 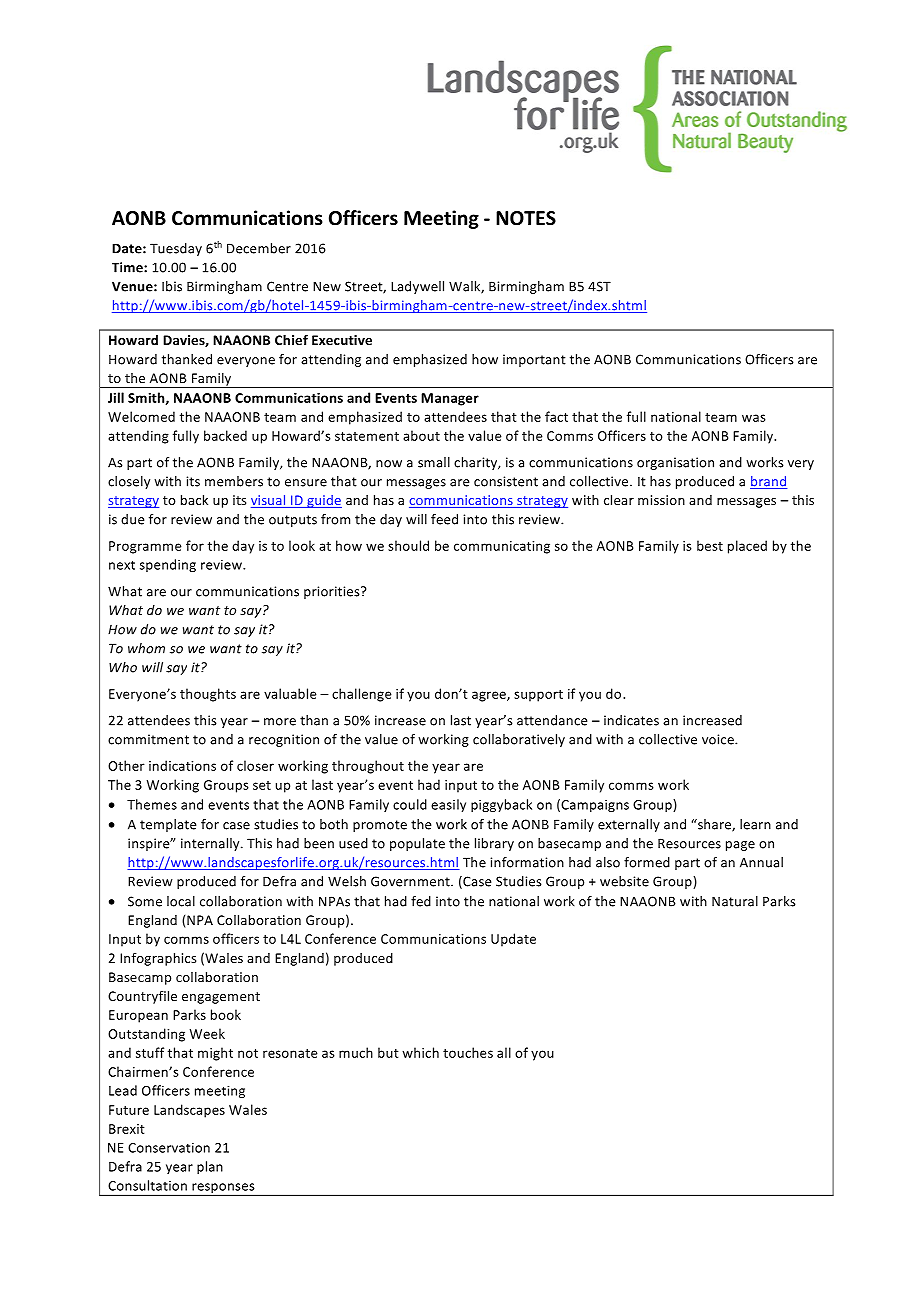 What do you see at coordinates (534, 360) in the document?
I see `important` at bounding box center [534, 360].
